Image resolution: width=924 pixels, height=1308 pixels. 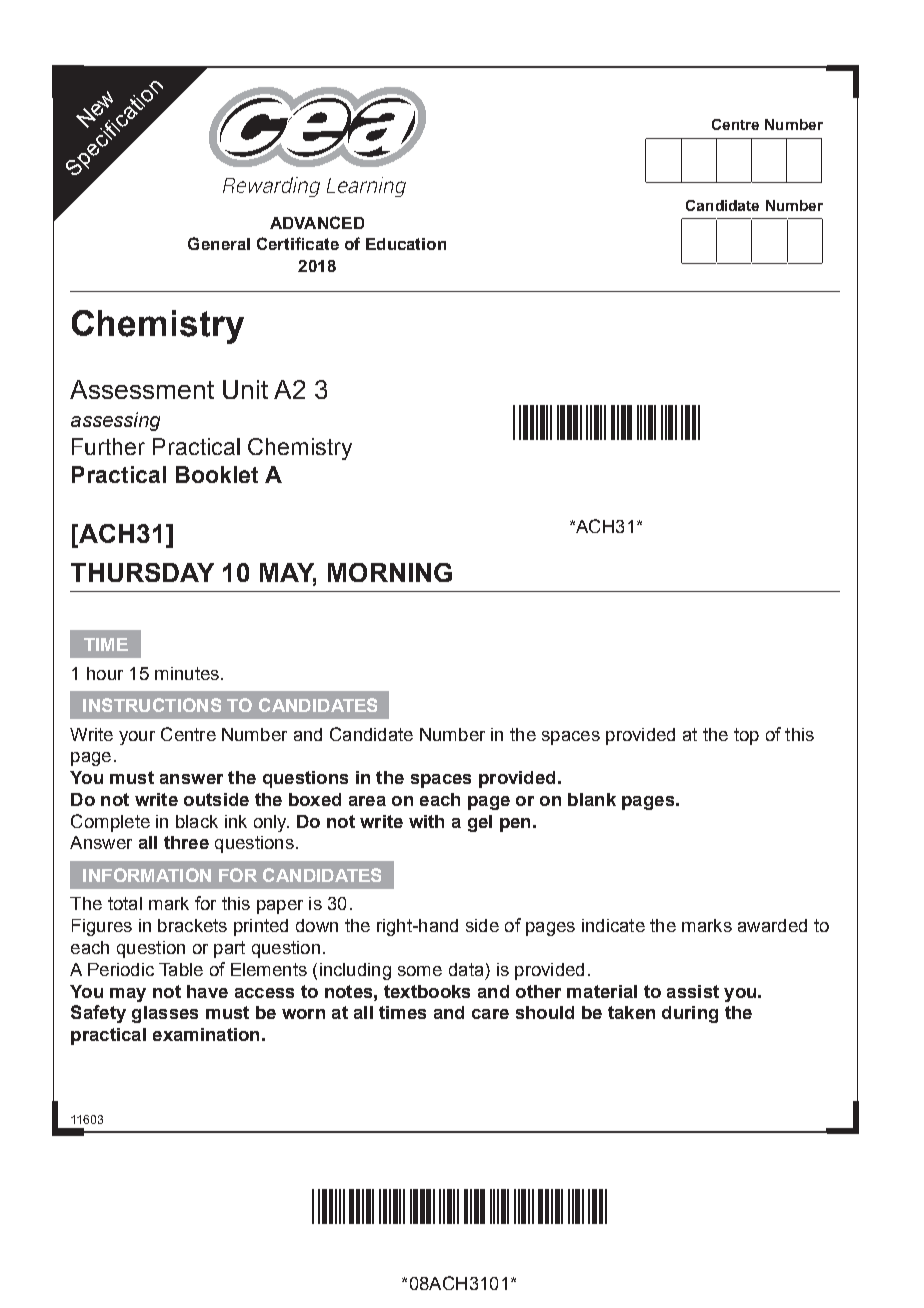 I want to click on area, so click(x=367, y=801).
